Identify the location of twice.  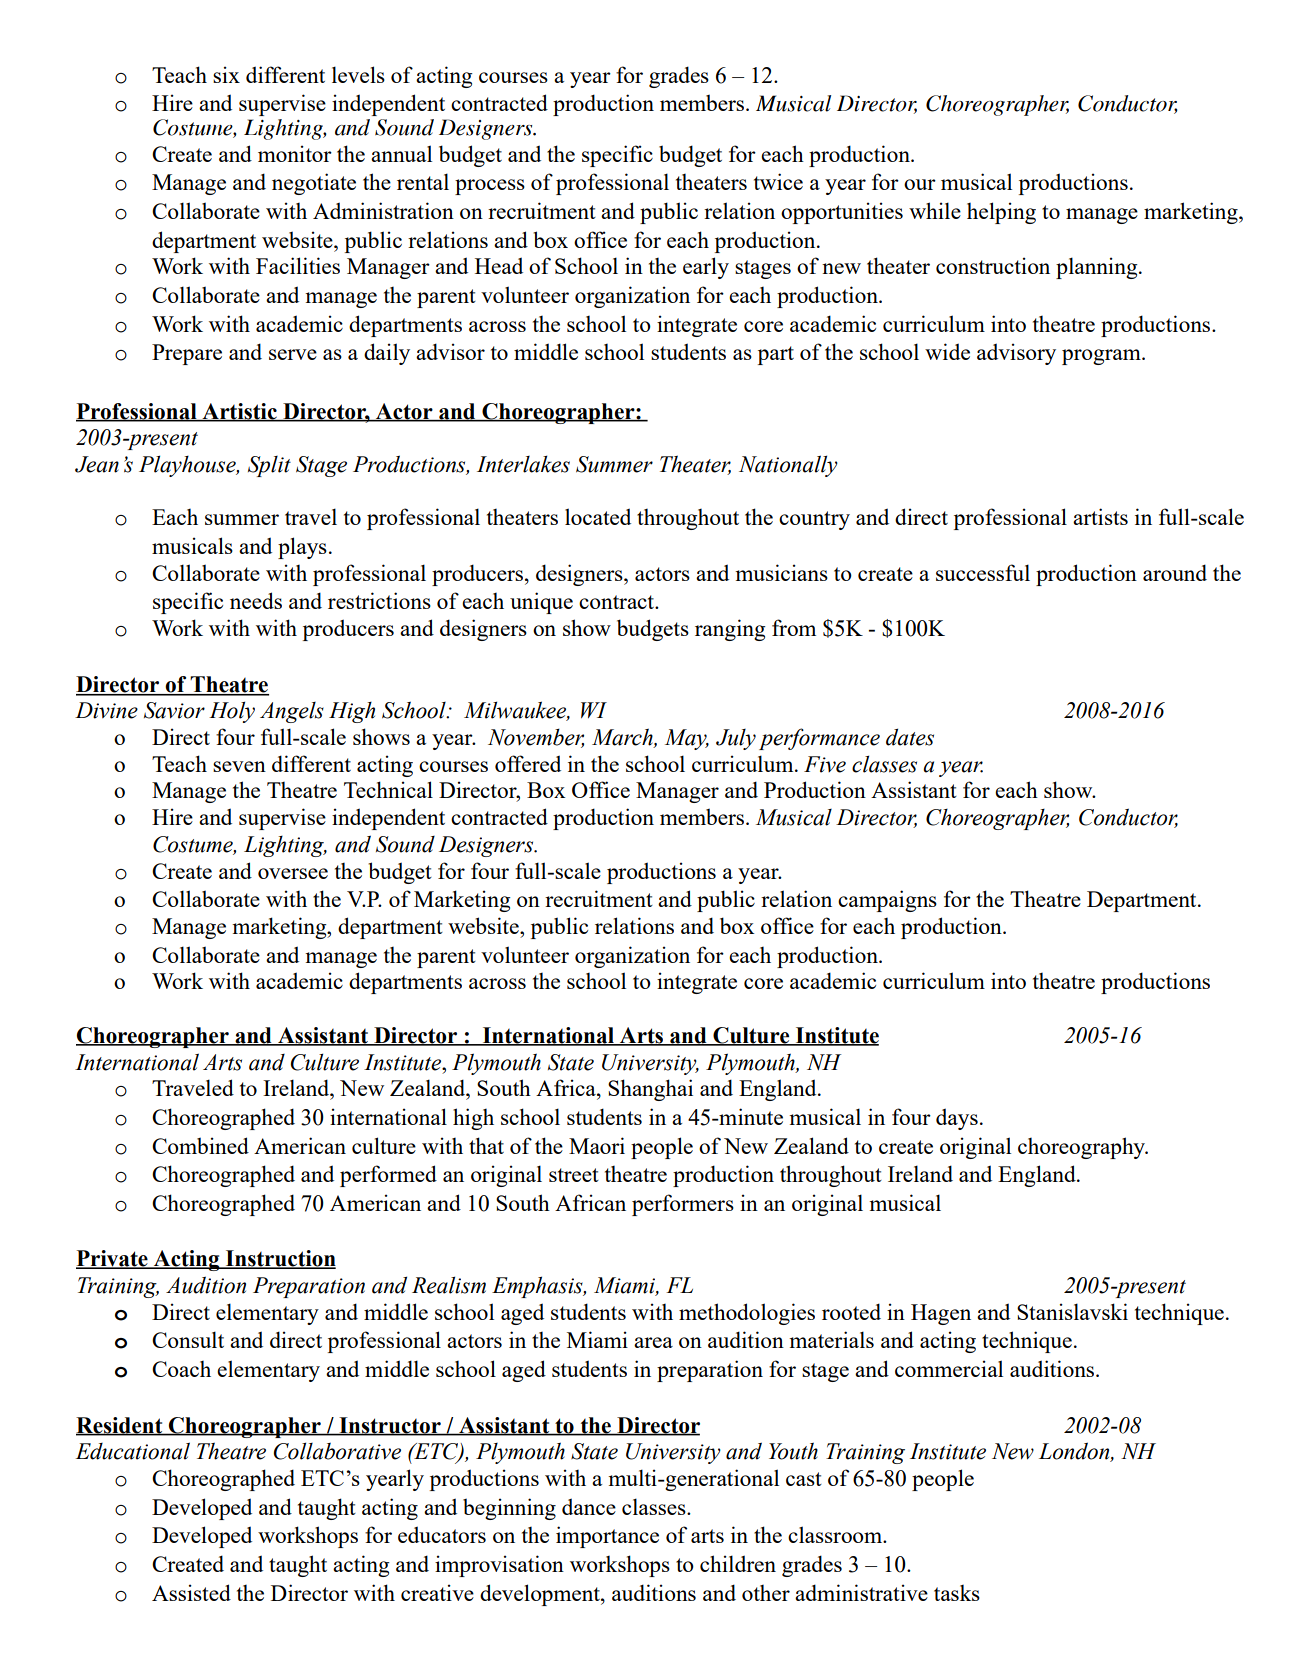
(778, 181).
